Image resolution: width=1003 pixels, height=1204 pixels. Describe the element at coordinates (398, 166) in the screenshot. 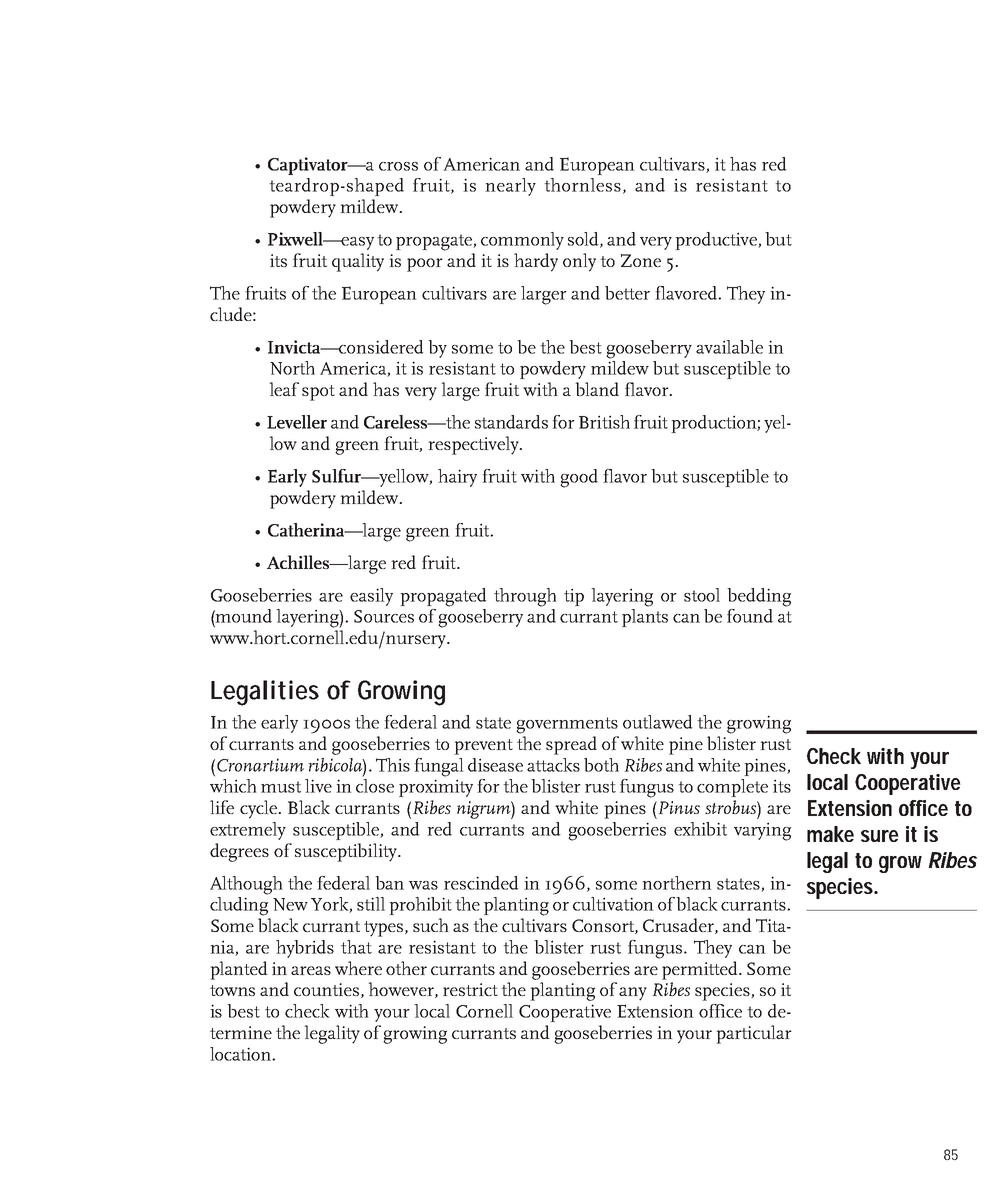

I see `cross` at that location.
